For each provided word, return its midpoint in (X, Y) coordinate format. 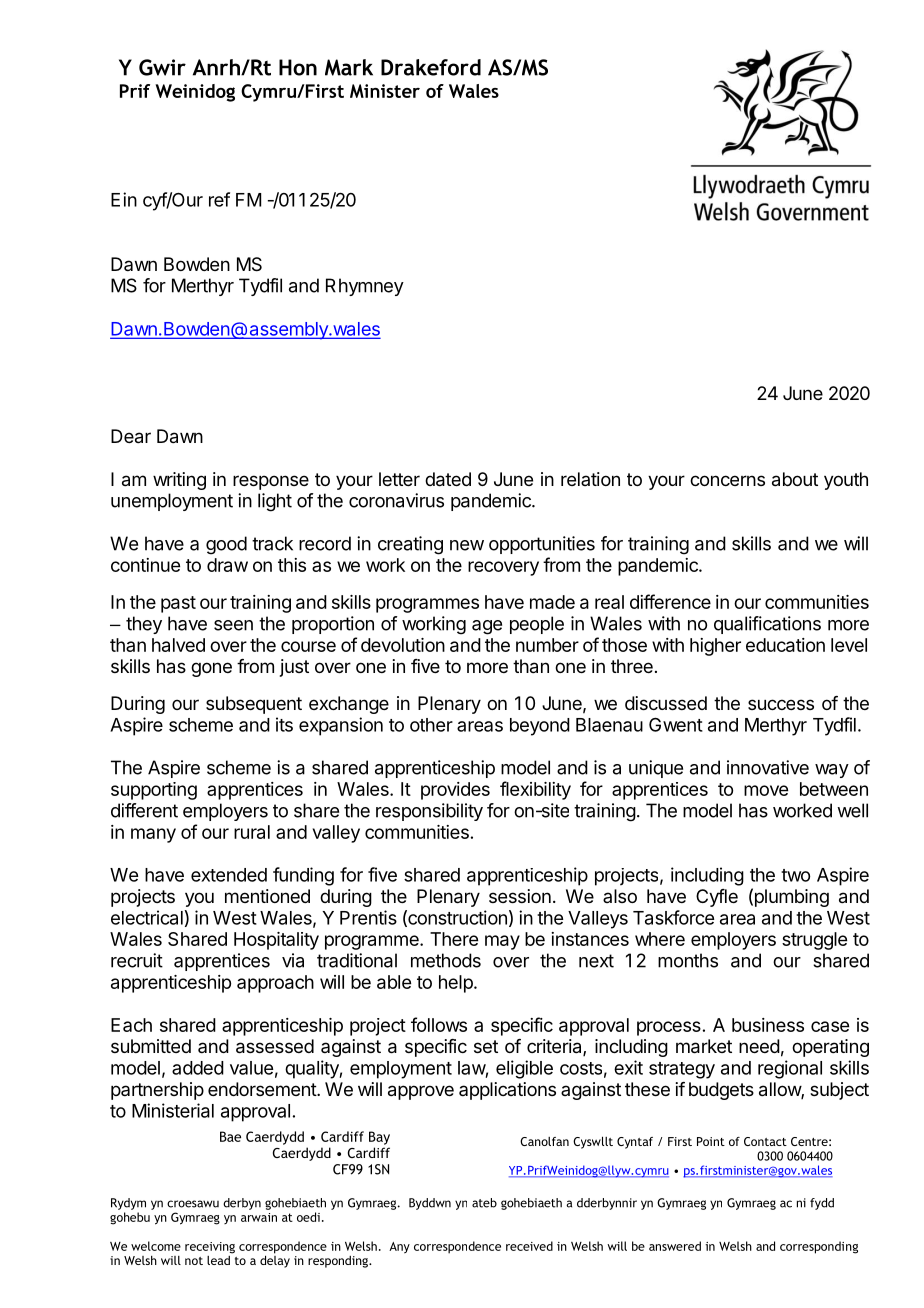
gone (211, 669)
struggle (814, 941)
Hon (298, 67)
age (487, 627)
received (529, 1246)
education (785, 645)
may (502, 942)
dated (448, 479)
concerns (727, 480)
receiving (210, 1248)
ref (219, 199)
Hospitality (276, 941)
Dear (131, 436)
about (795, 479)
